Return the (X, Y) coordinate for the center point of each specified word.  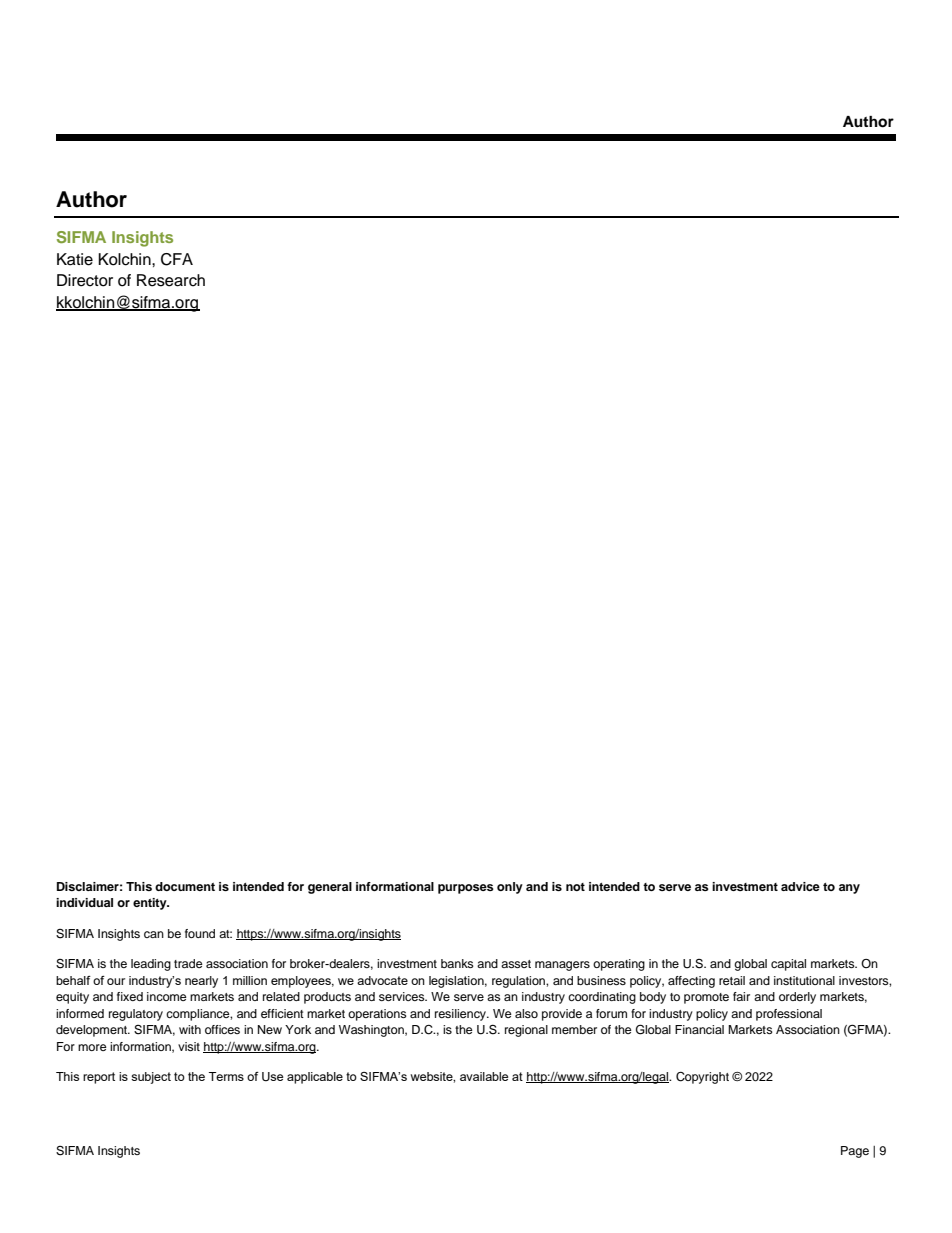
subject (151, 1078)
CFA (177, 259)
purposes (466, 889)
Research (171, 280)
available (484, 1076)
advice (800, 886)
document (185, 886)
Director (85, 280)
